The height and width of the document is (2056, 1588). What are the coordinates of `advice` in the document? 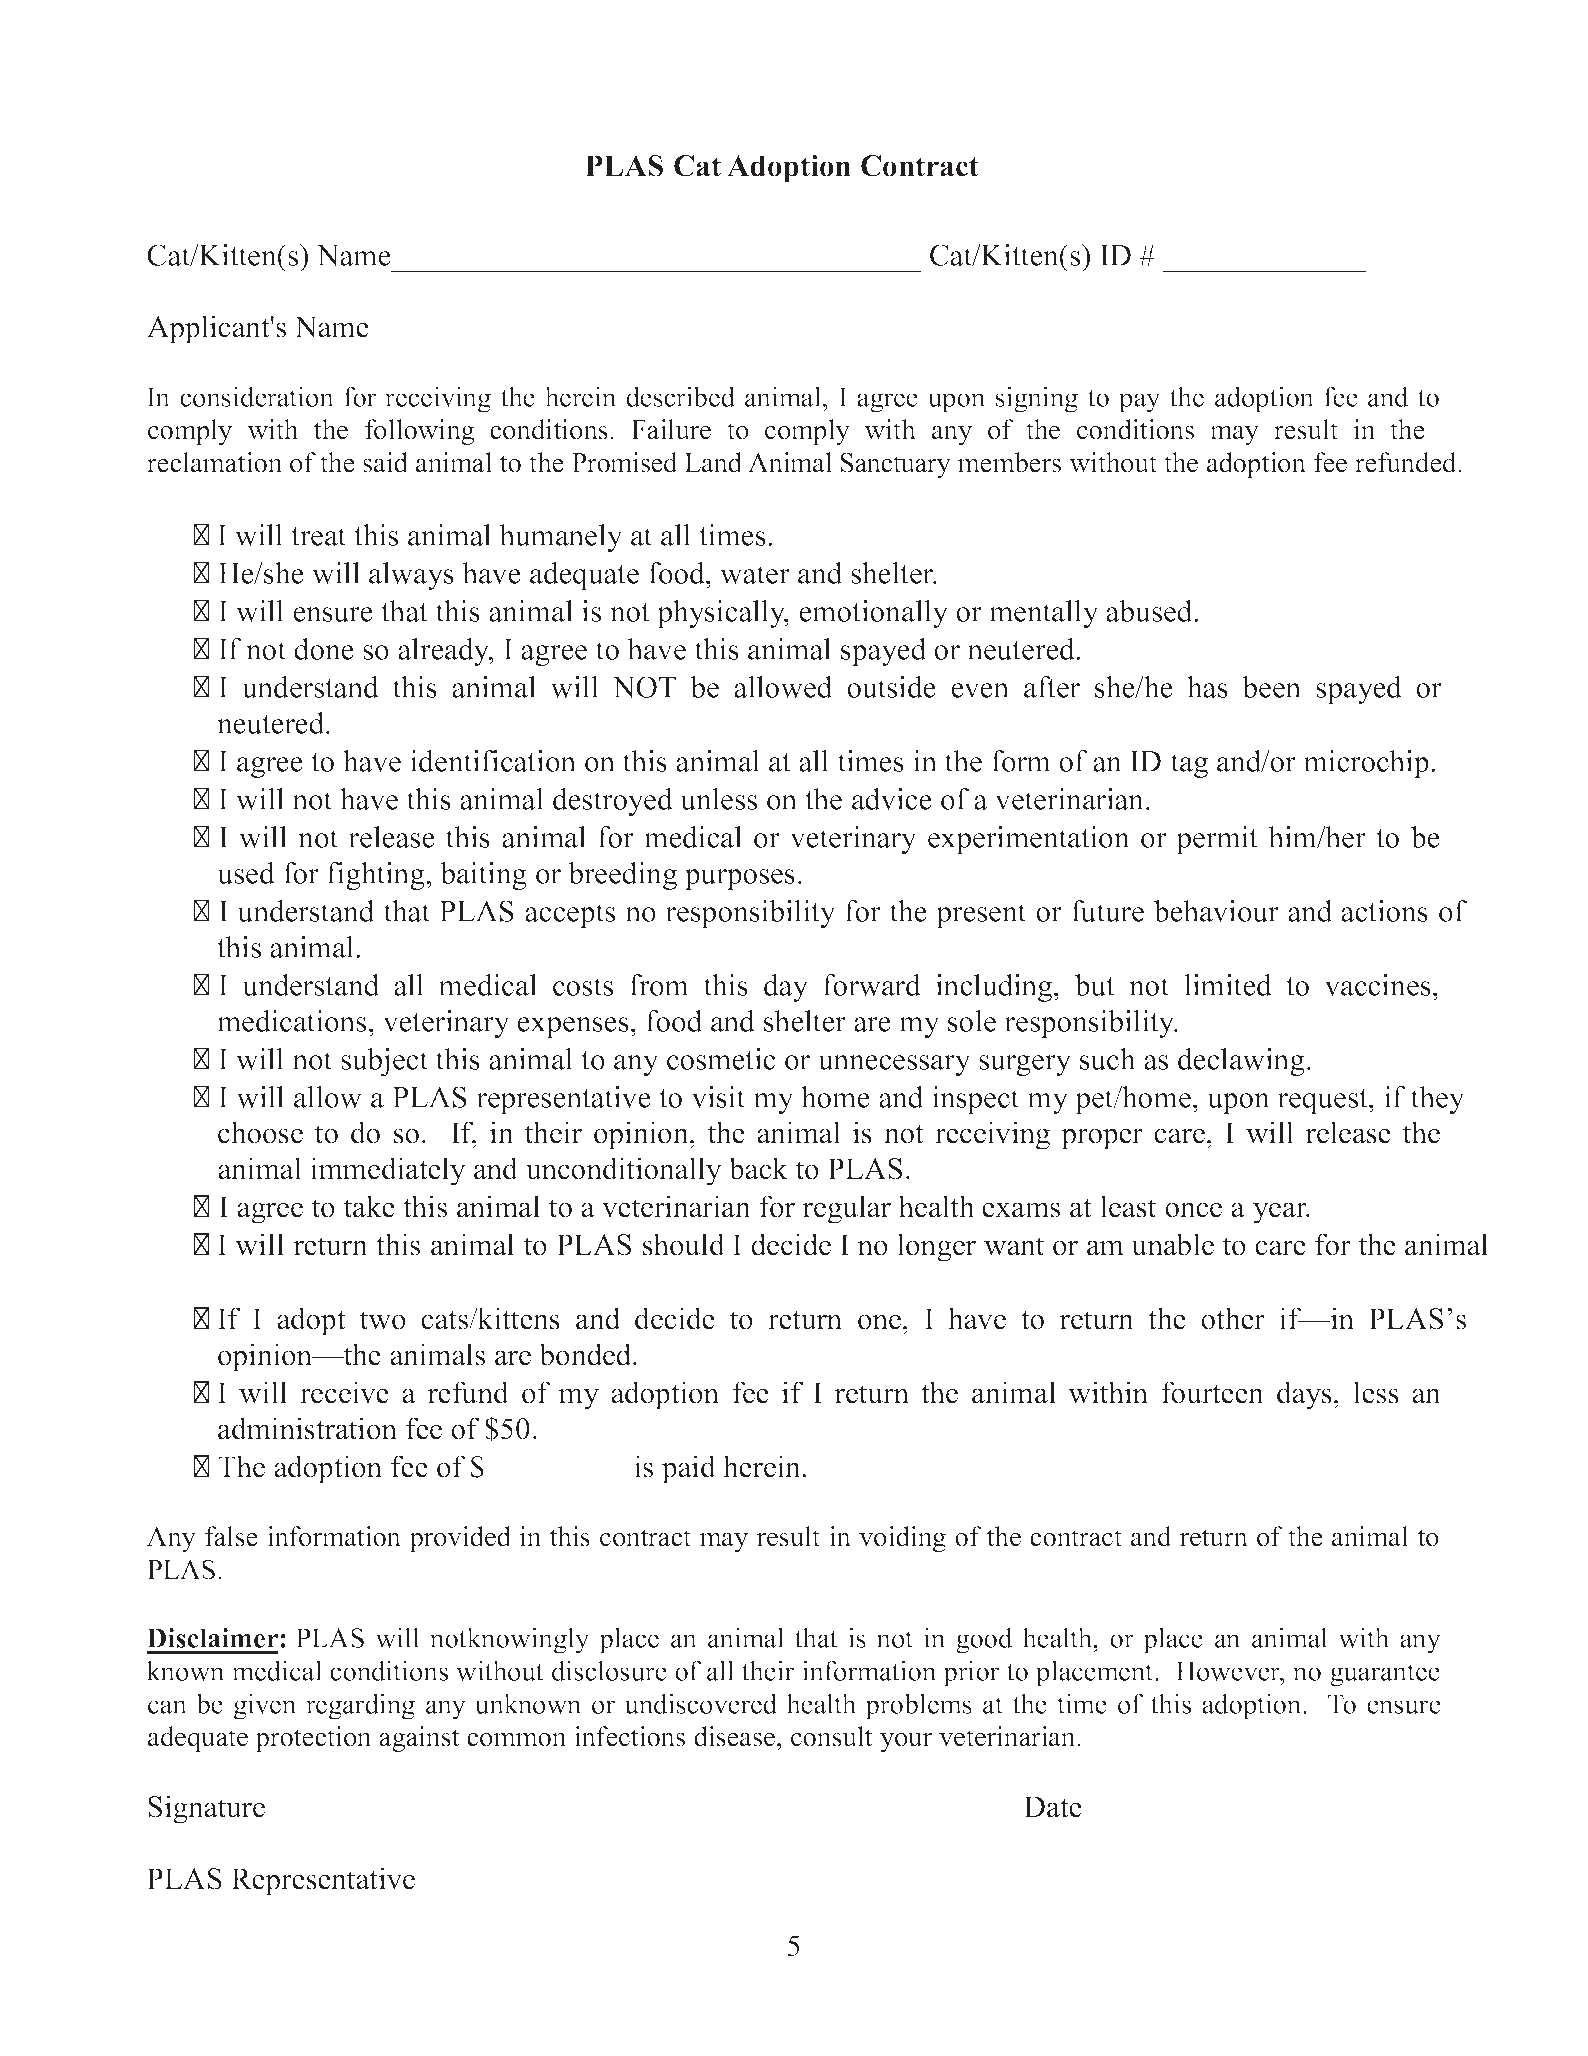 It's located at (892, 799).
